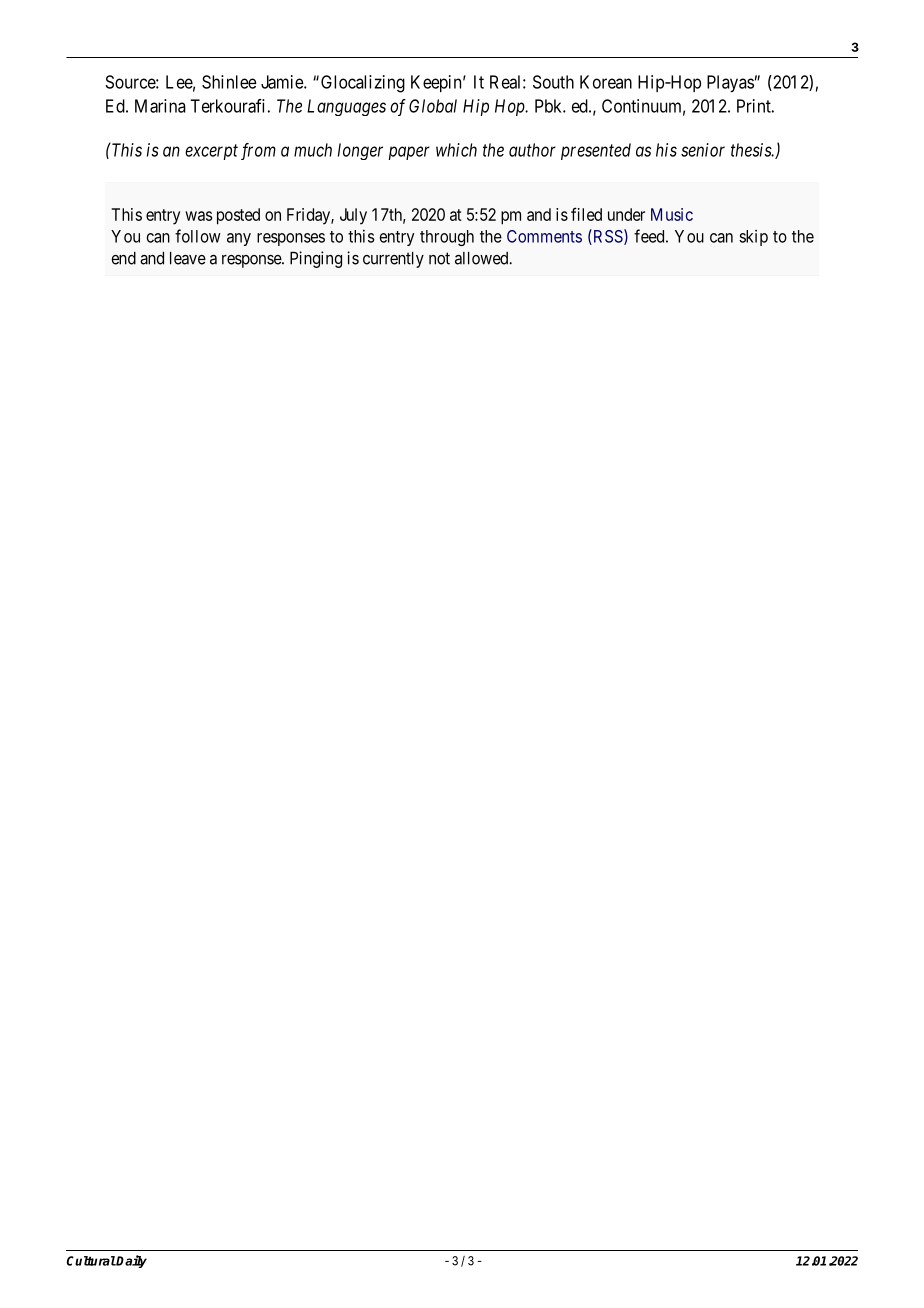 The image size is (924, 1308). I want to click on currently, so click(393, 260).
